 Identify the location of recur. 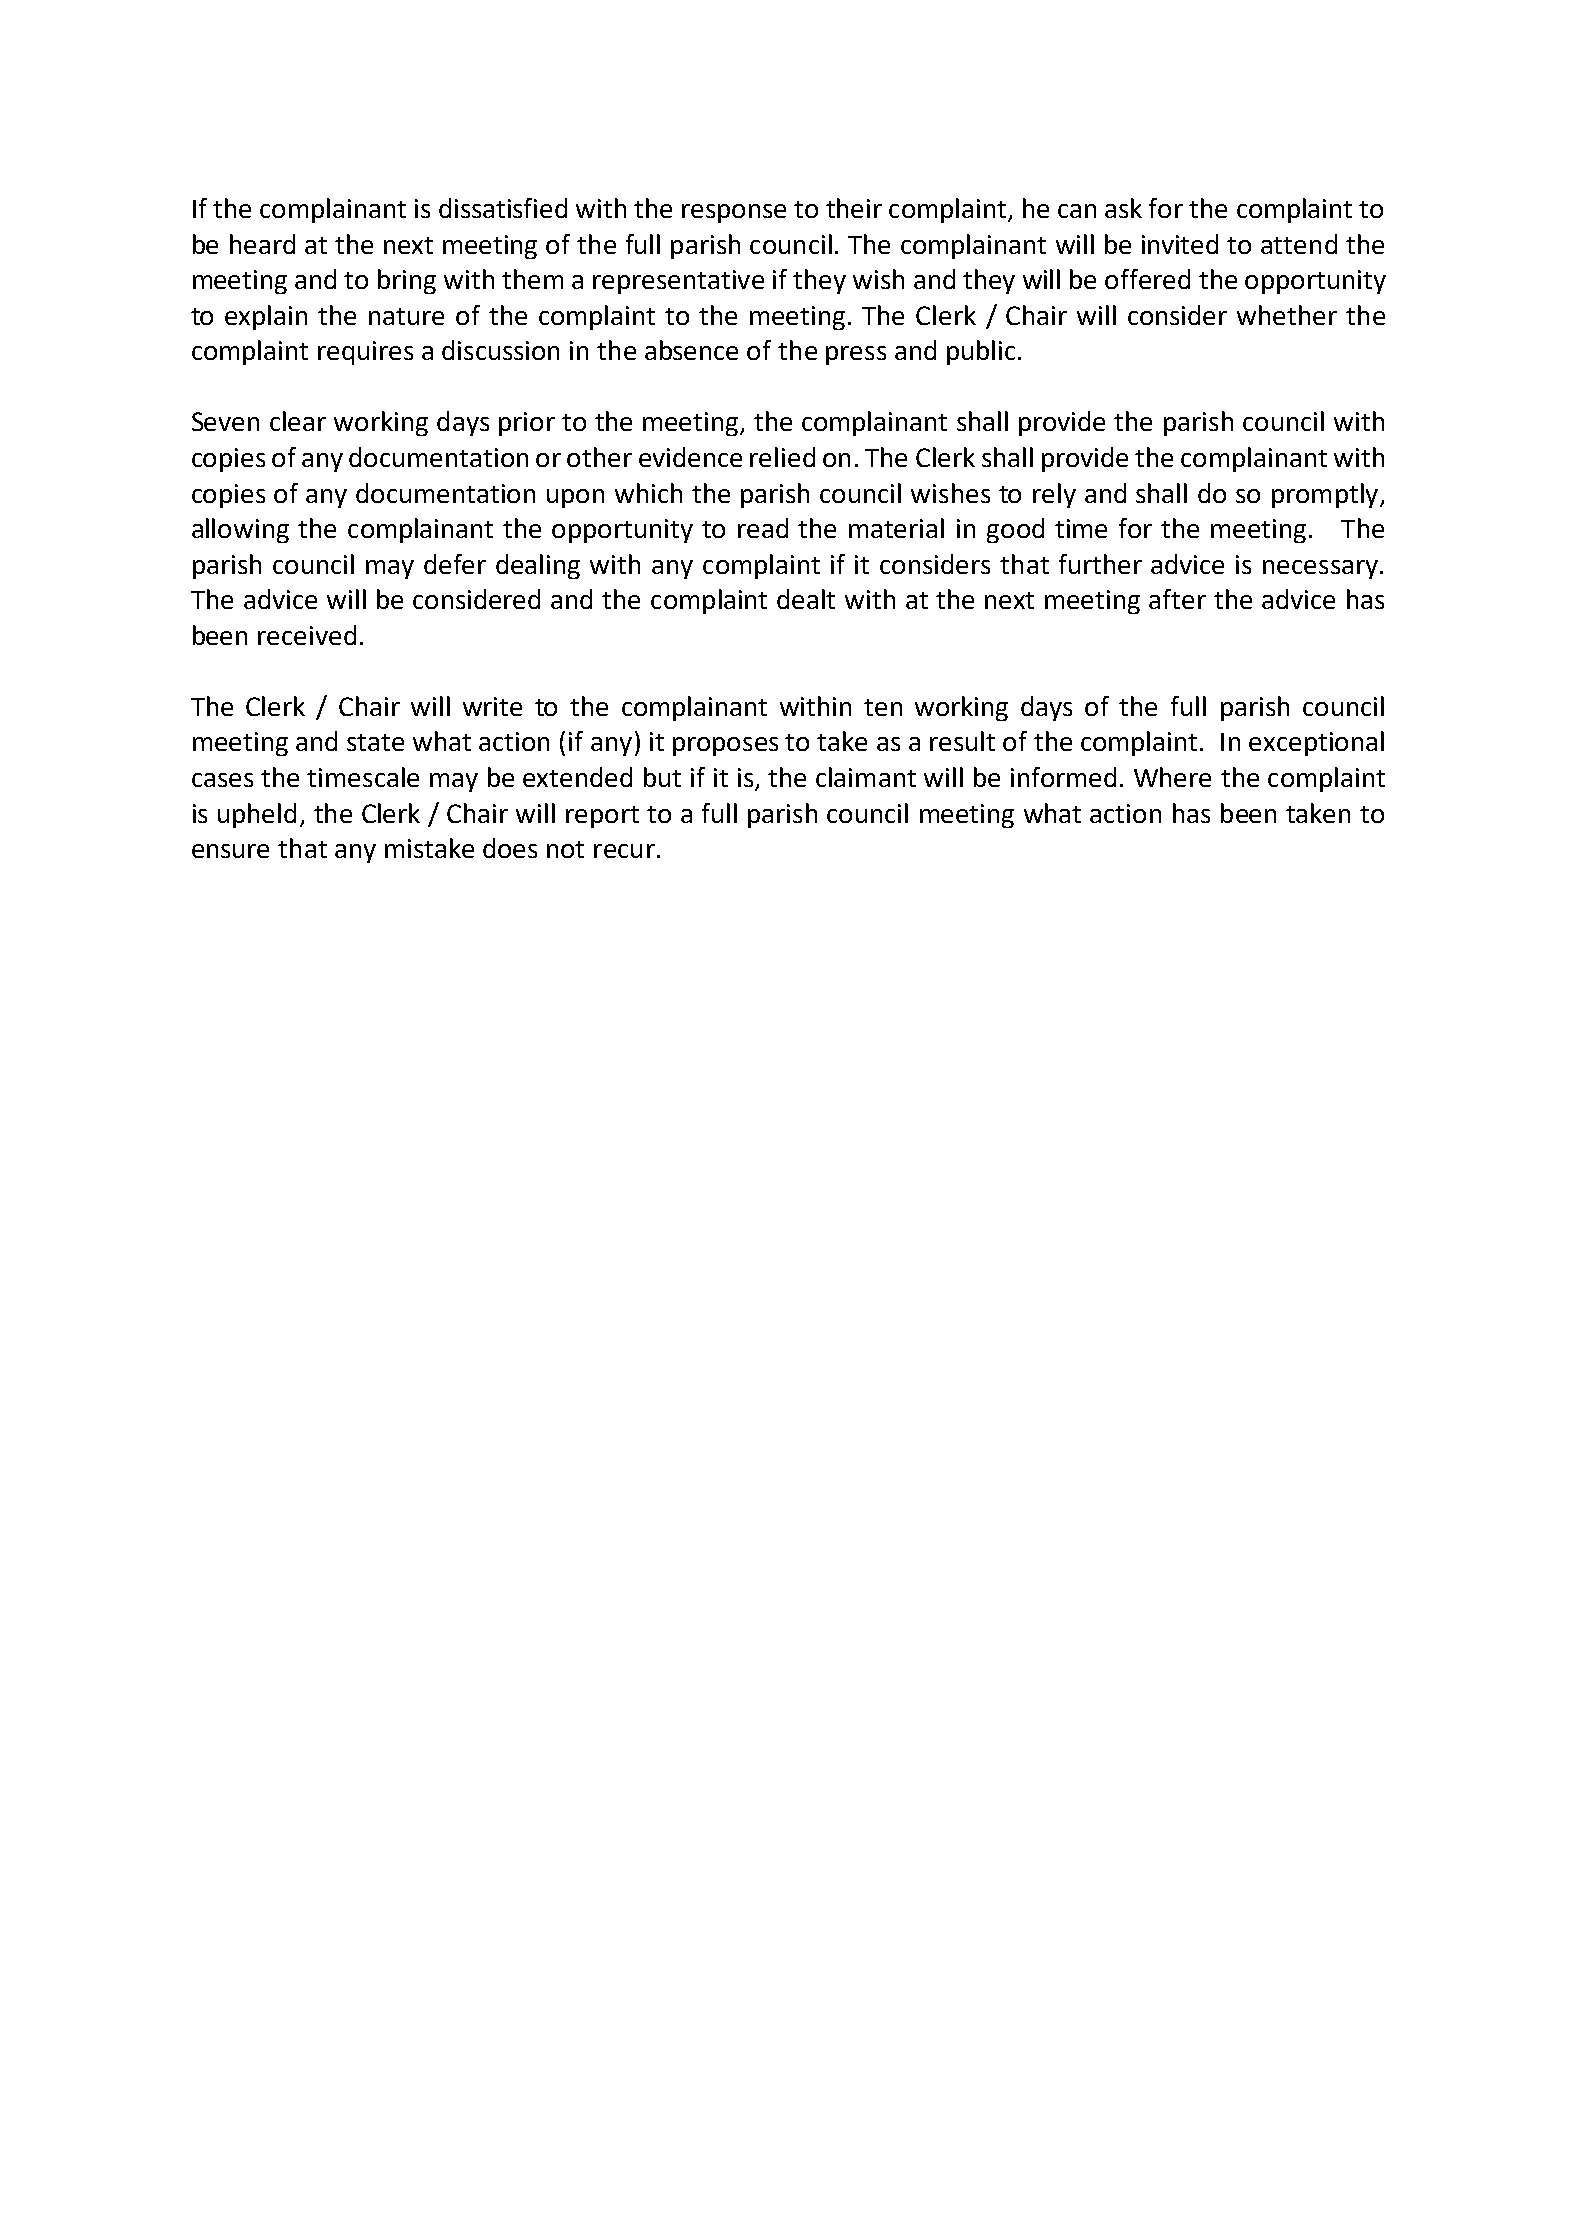
(624, 851).
